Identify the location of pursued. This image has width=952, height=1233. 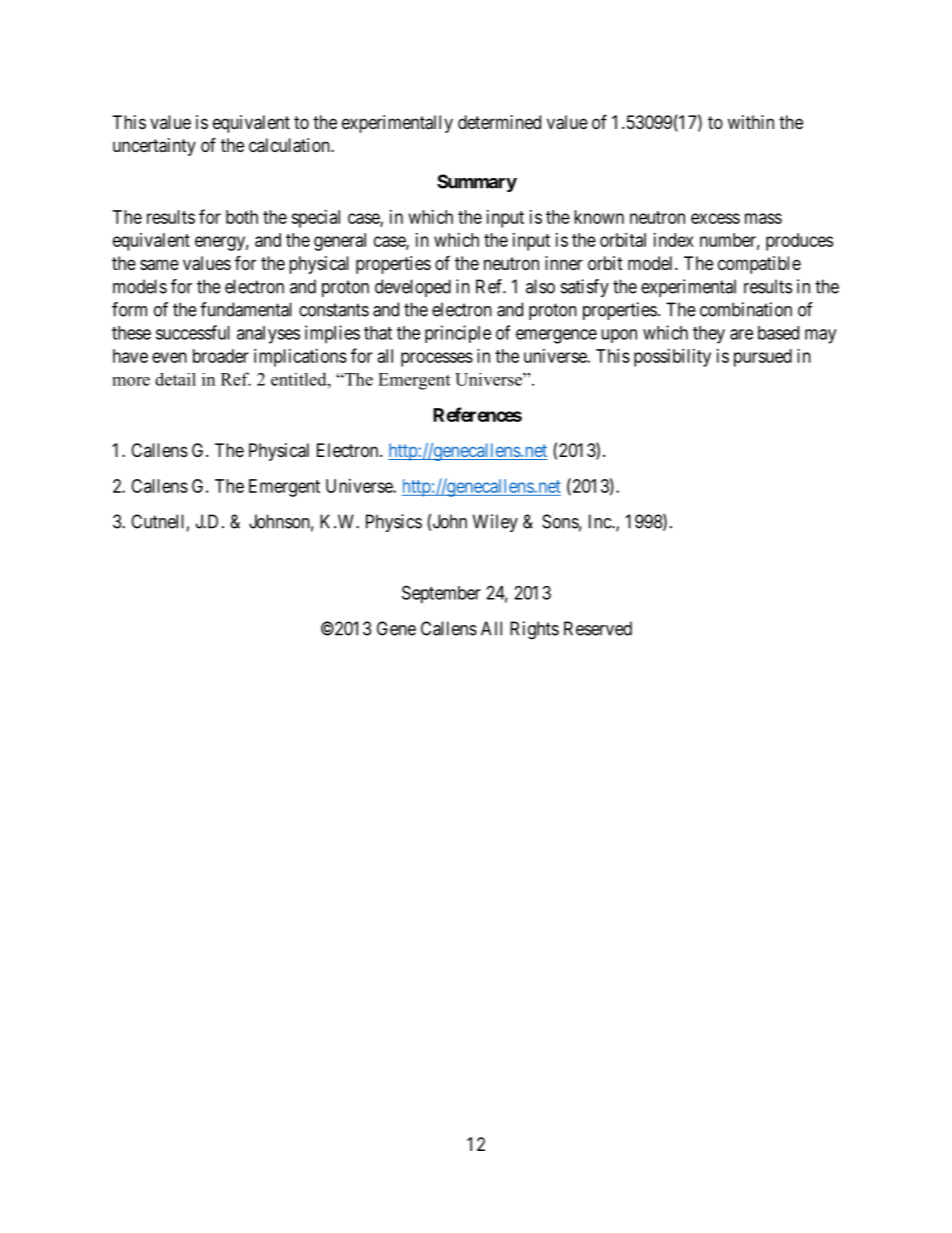
(763, 358).
